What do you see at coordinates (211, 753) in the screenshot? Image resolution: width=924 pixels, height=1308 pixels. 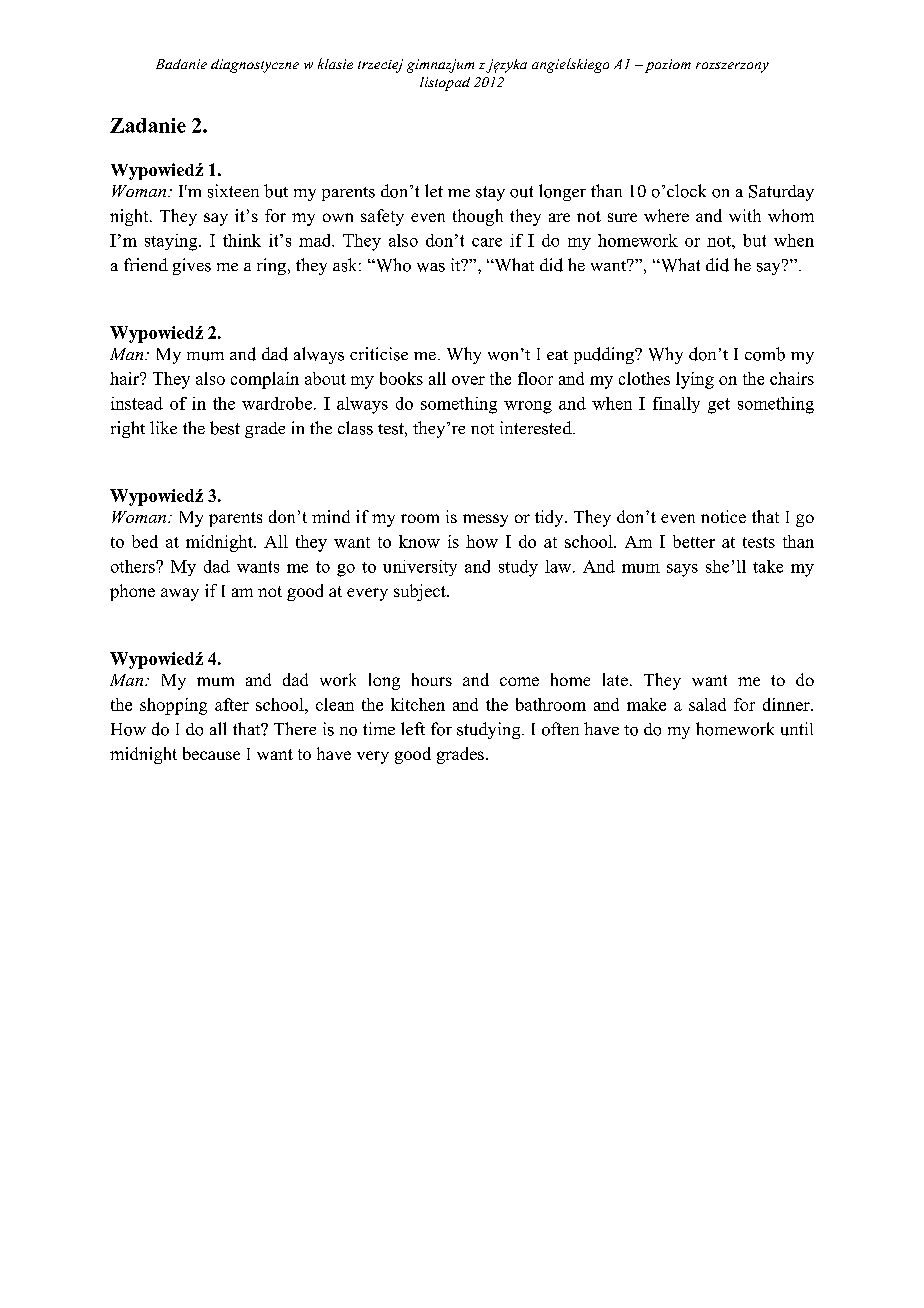 I see `because` at bounding box center [211, 753].
